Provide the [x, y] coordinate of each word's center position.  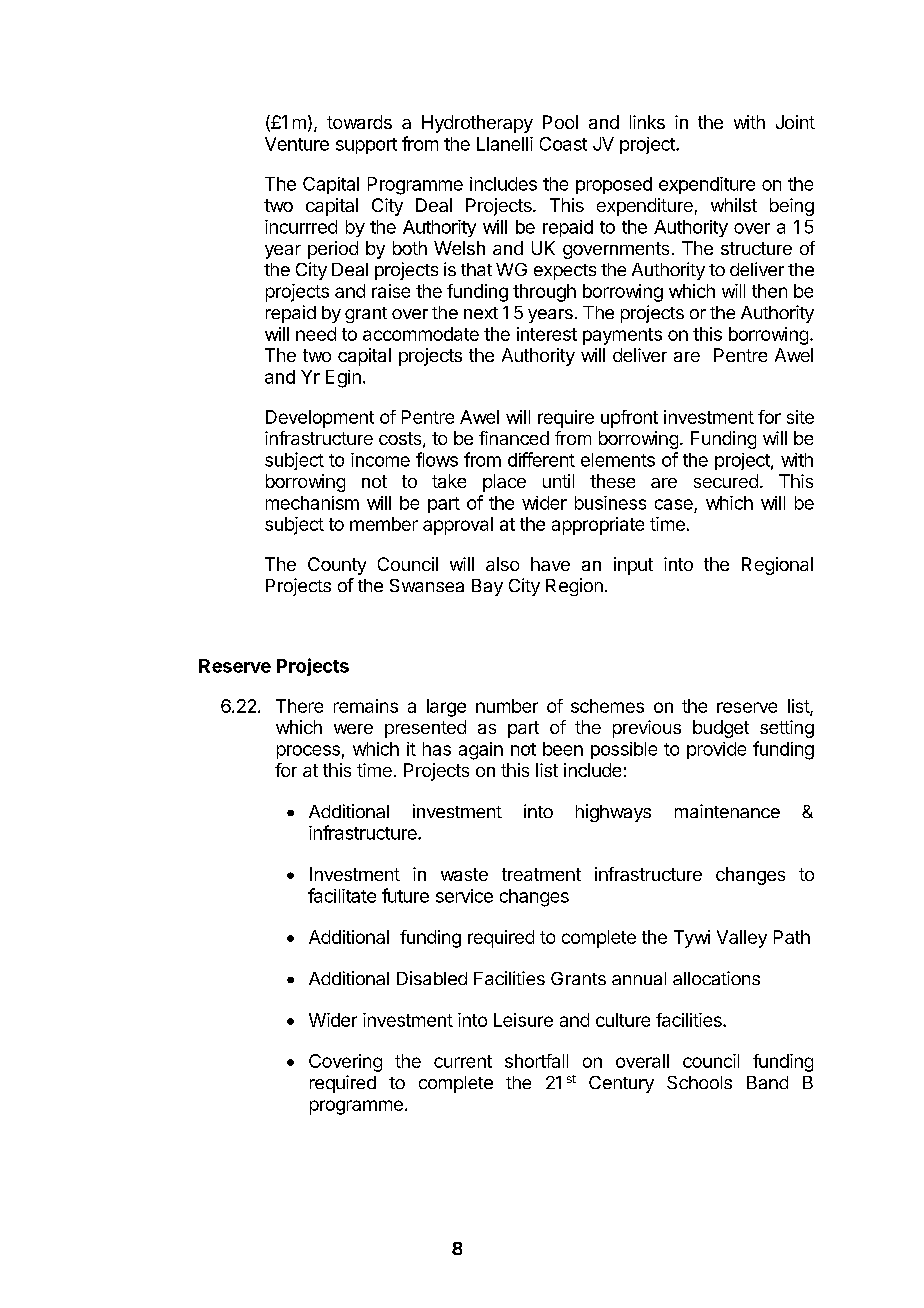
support [366, 146]
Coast [563, 144]
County [337, 566]
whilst [734, 205]
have [550, 564]
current [463, 1061]
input [633, 566]
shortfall [536, 1061]
